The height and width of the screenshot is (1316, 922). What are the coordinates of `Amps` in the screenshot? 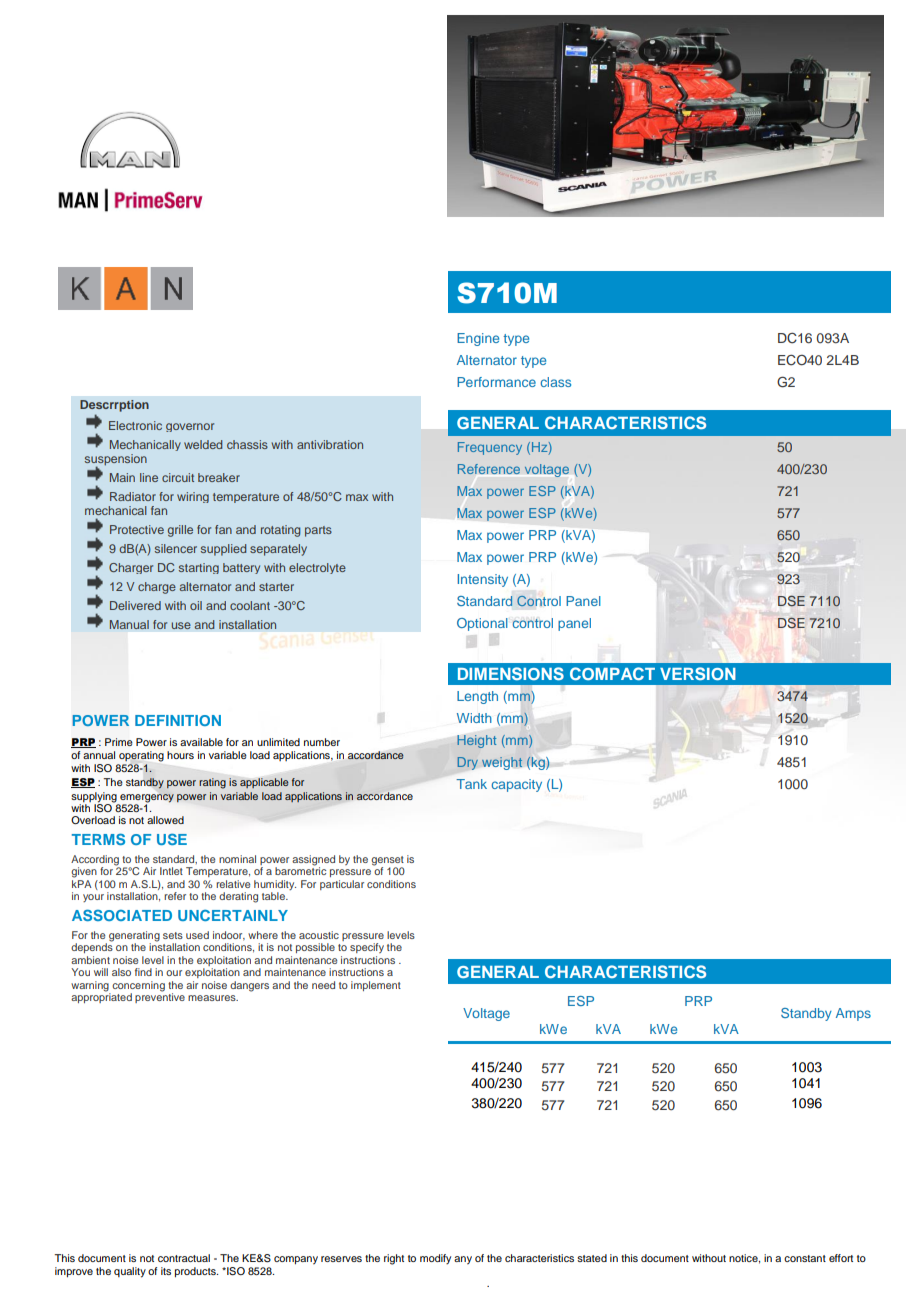 It's located at (853, 1014).
